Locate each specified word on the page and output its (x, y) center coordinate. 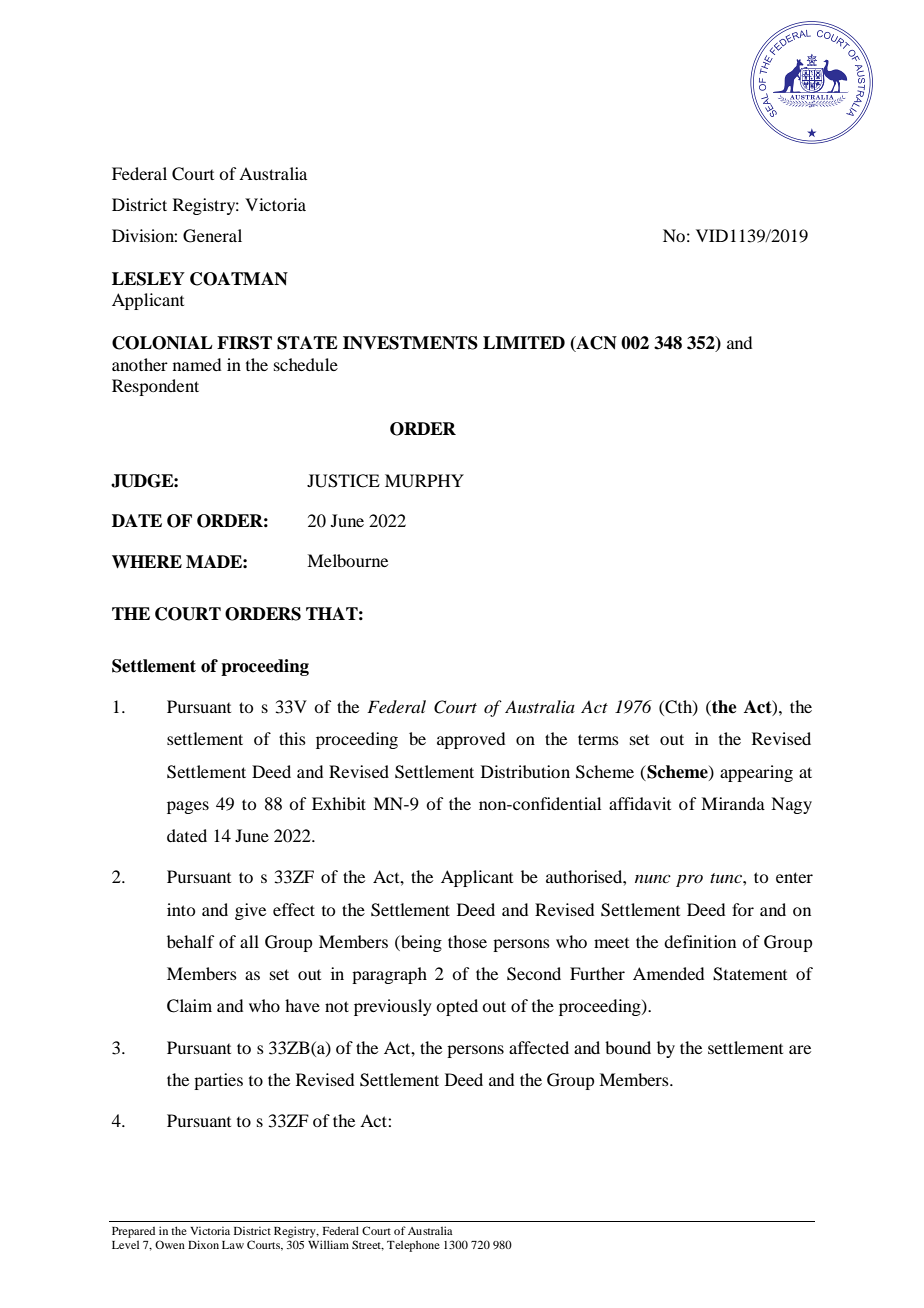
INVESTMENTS (410, 343)
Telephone (413, 1246)
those (467, 941)
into (181, 909)
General (212, 236)
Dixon (203, 1244)
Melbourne (347, 560)
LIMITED (524, 342)
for (743, 909)
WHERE (147, 561)
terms (598, 739)
